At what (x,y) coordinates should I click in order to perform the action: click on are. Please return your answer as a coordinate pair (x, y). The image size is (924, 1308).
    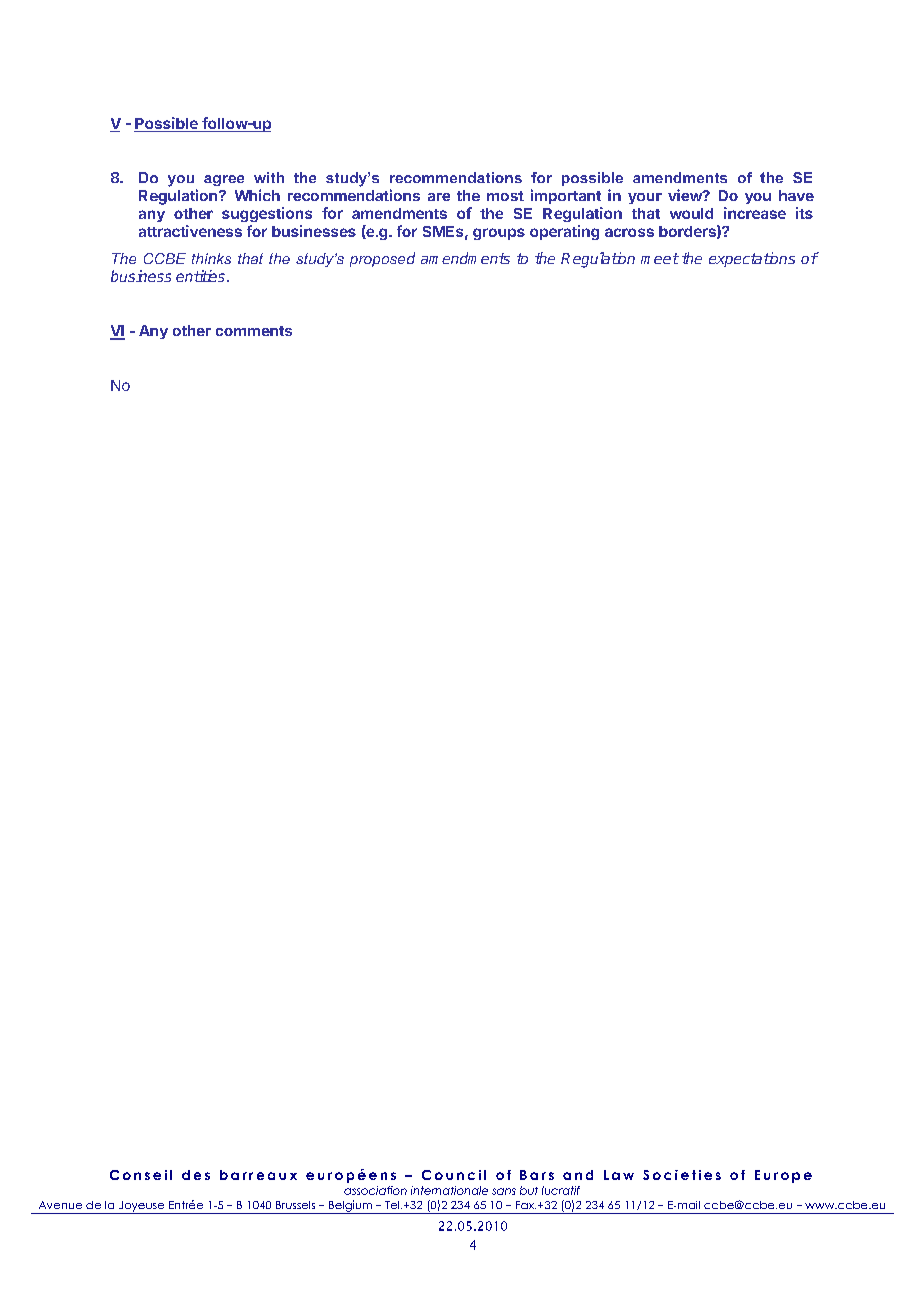
    Looking at the image, I should click on (439, 197).
